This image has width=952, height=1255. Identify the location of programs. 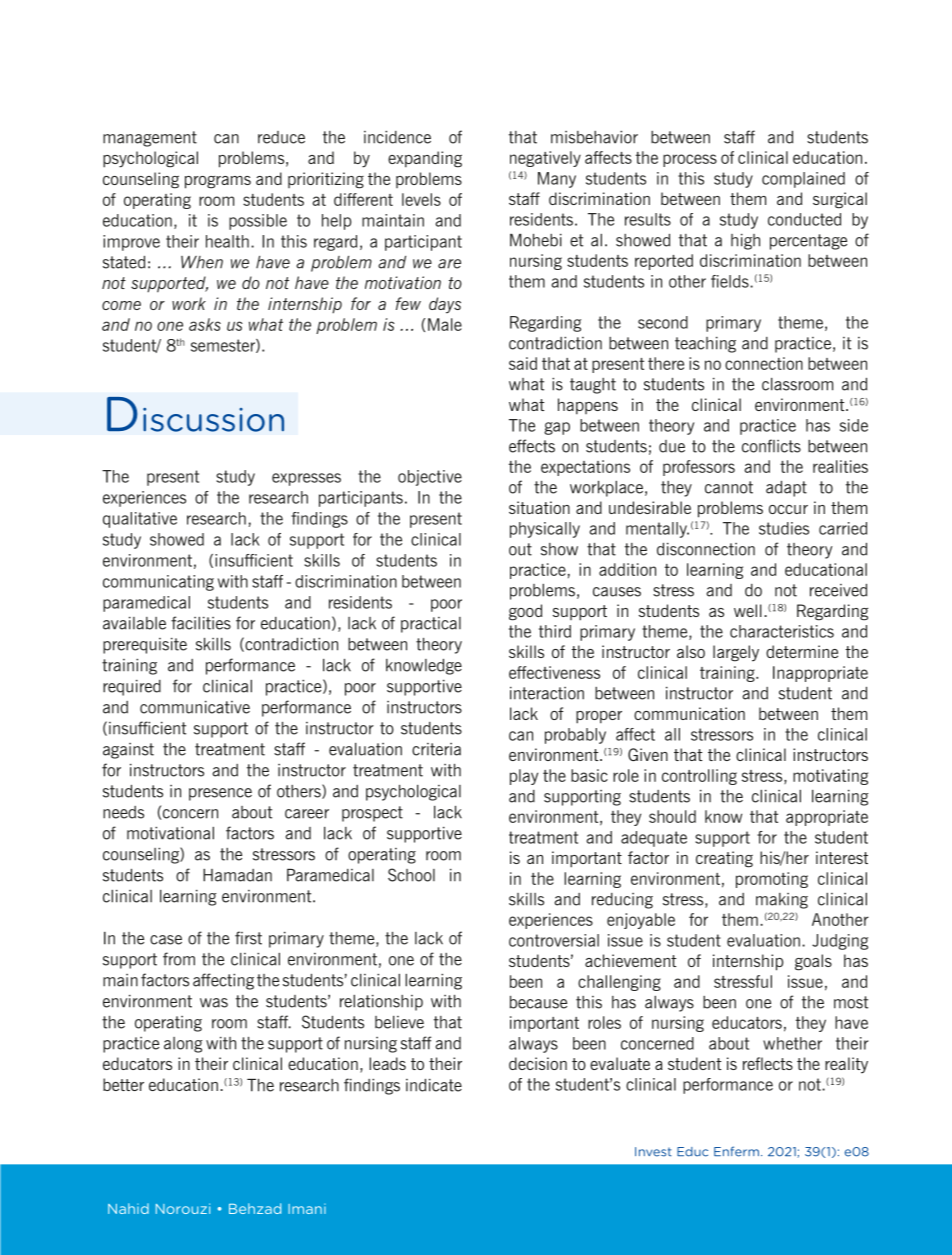
(218, 182).
